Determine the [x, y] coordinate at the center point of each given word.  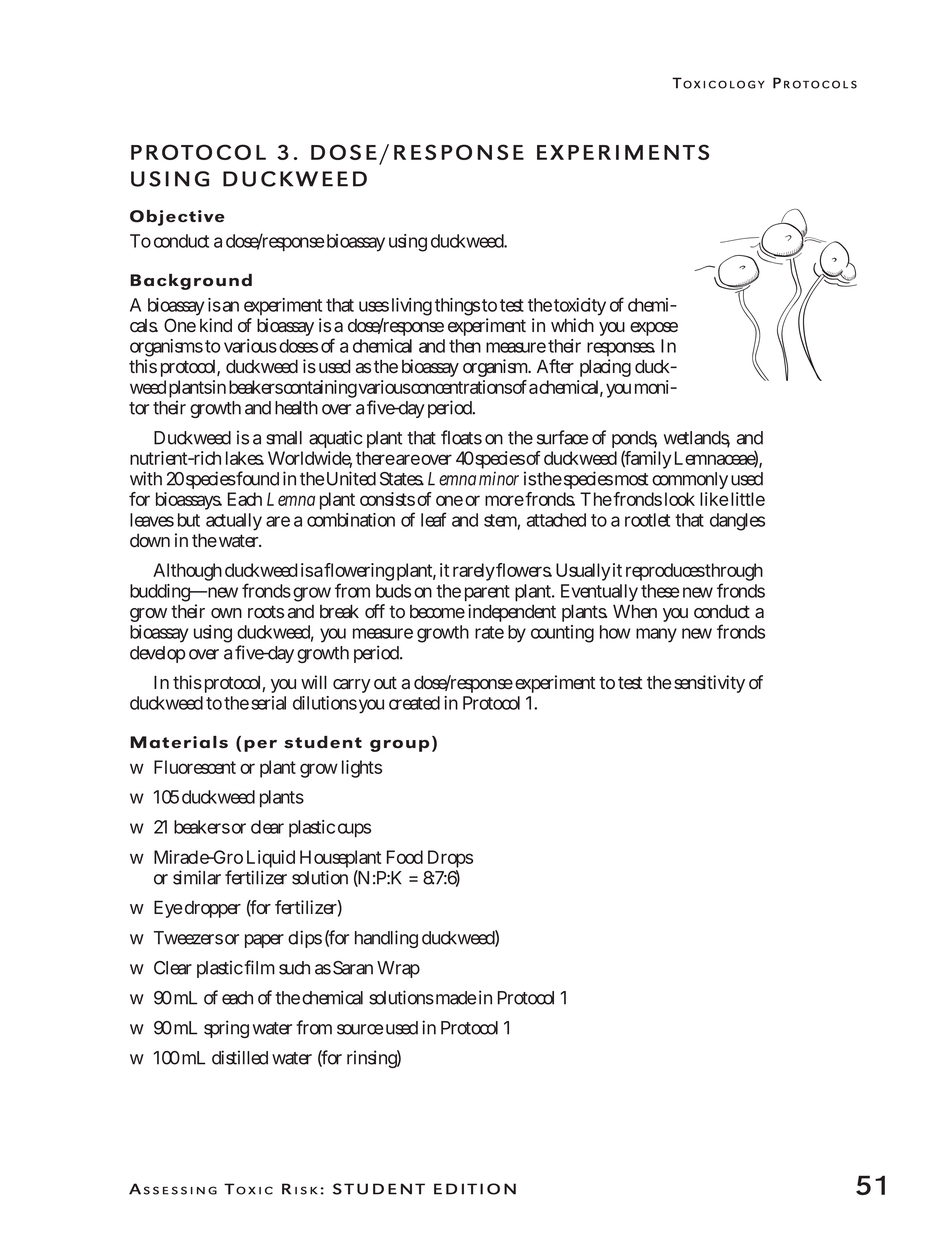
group [399, 746]
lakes [245, 458]
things [457, 307]
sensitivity [709, 684]
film [259, 967]
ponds [634, 441]
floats [461, 437]
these [660, 591]
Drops [450, 860]
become [437, 611]
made [454, 998]
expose [654, 329]
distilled [240, 1057]
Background [191, 282]
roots [266, 611]
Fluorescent [195, 767]
